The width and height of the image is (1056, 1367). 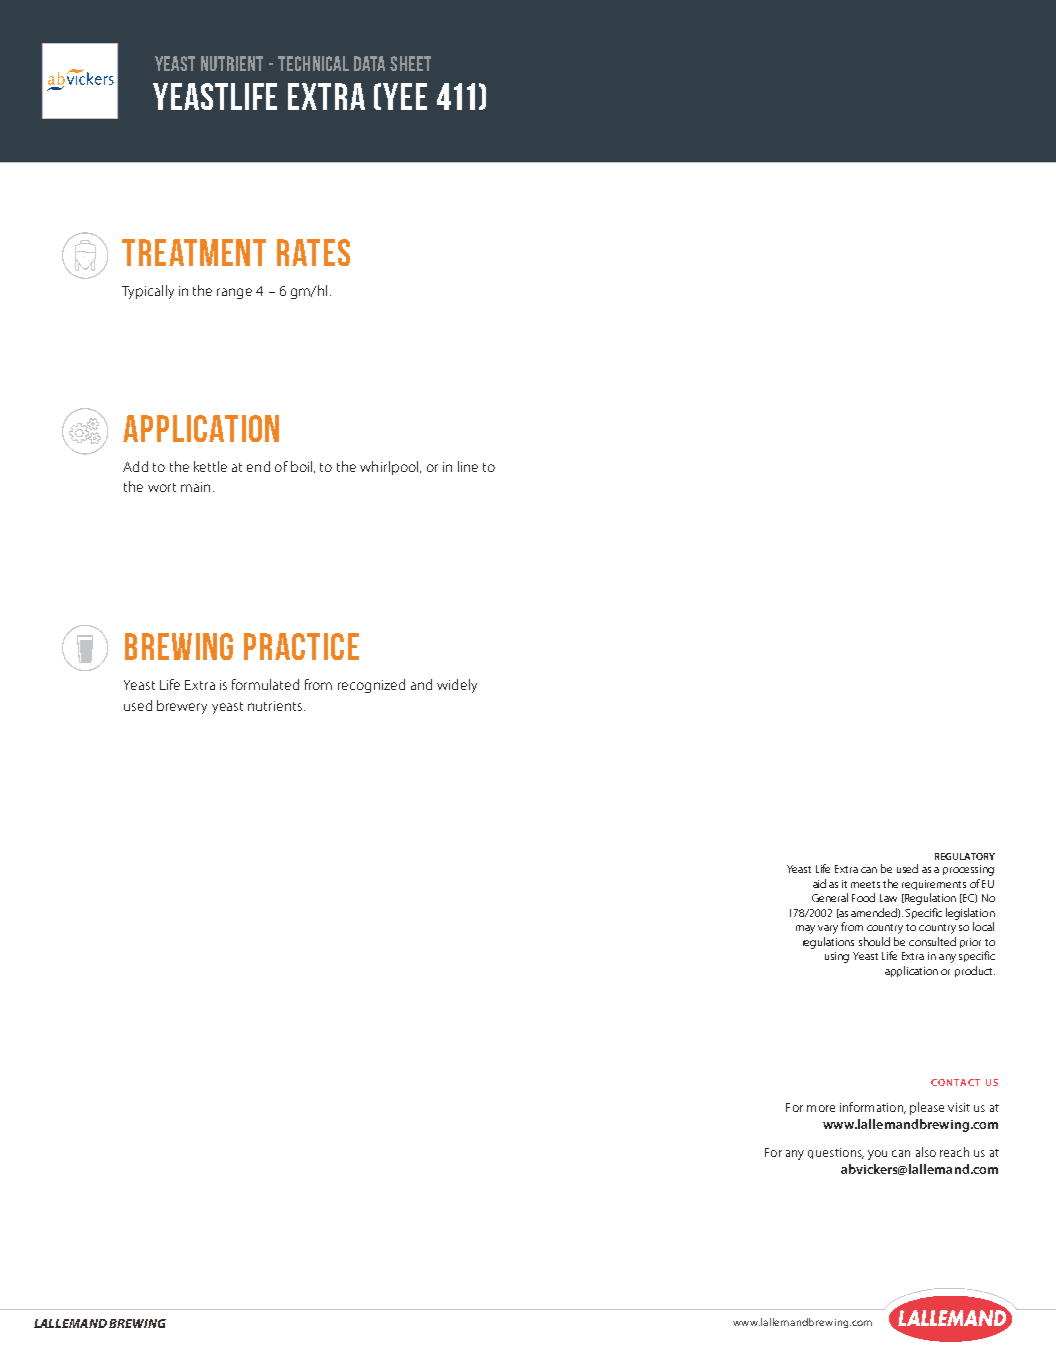 I want to click on REGULATORY, so click(x=965, y=856).
